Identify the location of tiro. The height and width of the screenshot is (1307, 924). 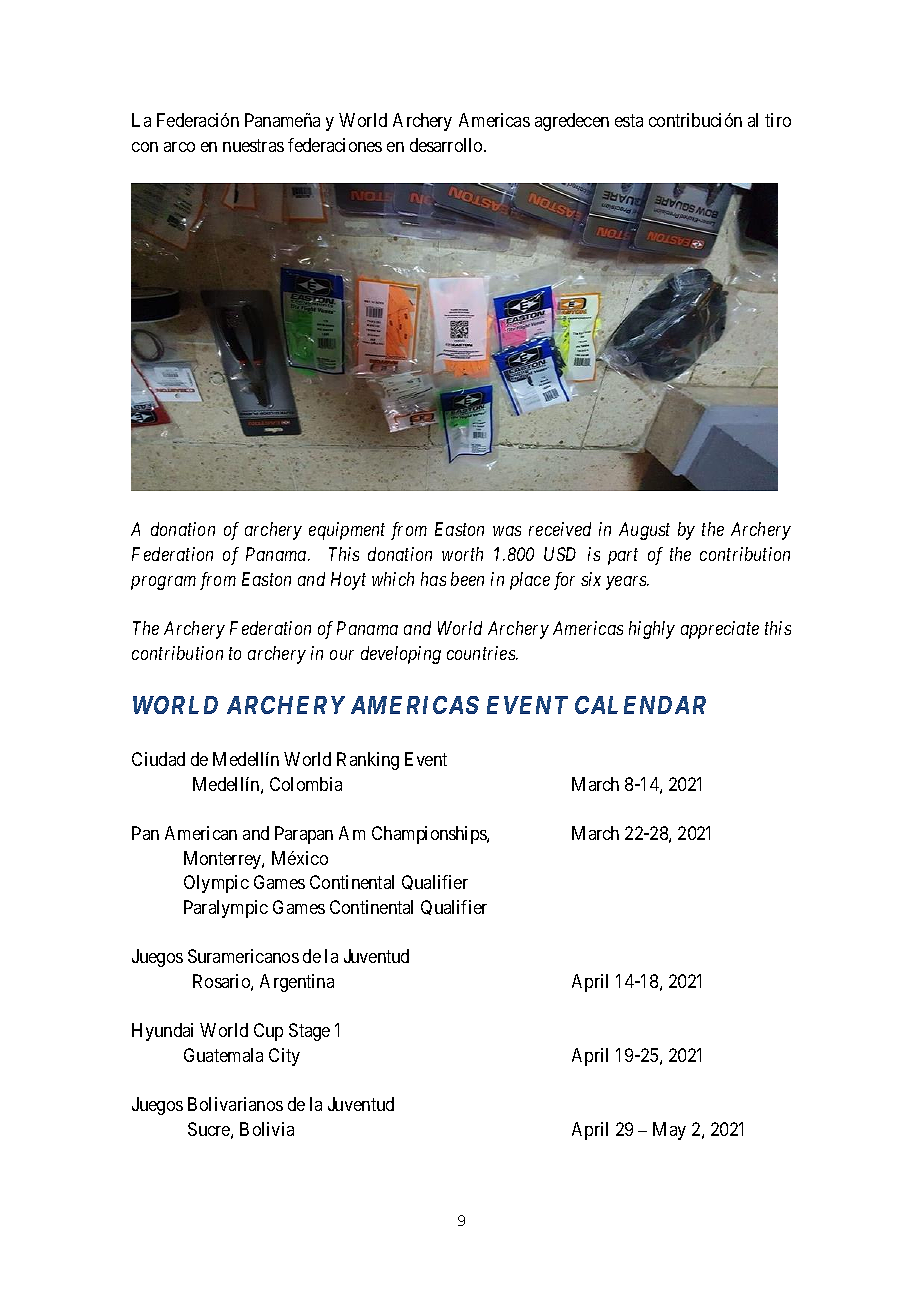
(778, 120).
